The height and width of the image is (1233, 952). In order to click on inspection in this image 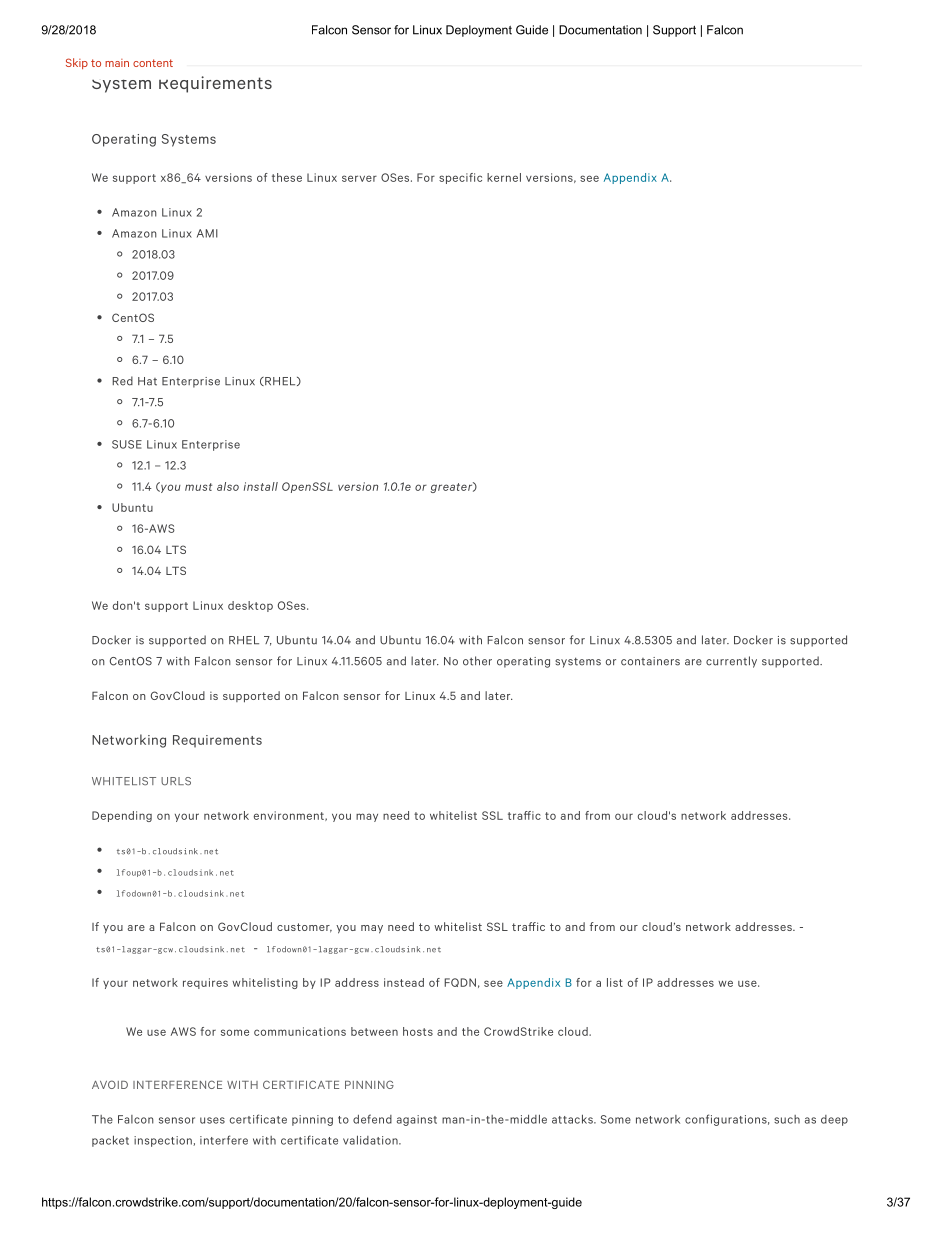, I will do `click(164, 1141)`.
